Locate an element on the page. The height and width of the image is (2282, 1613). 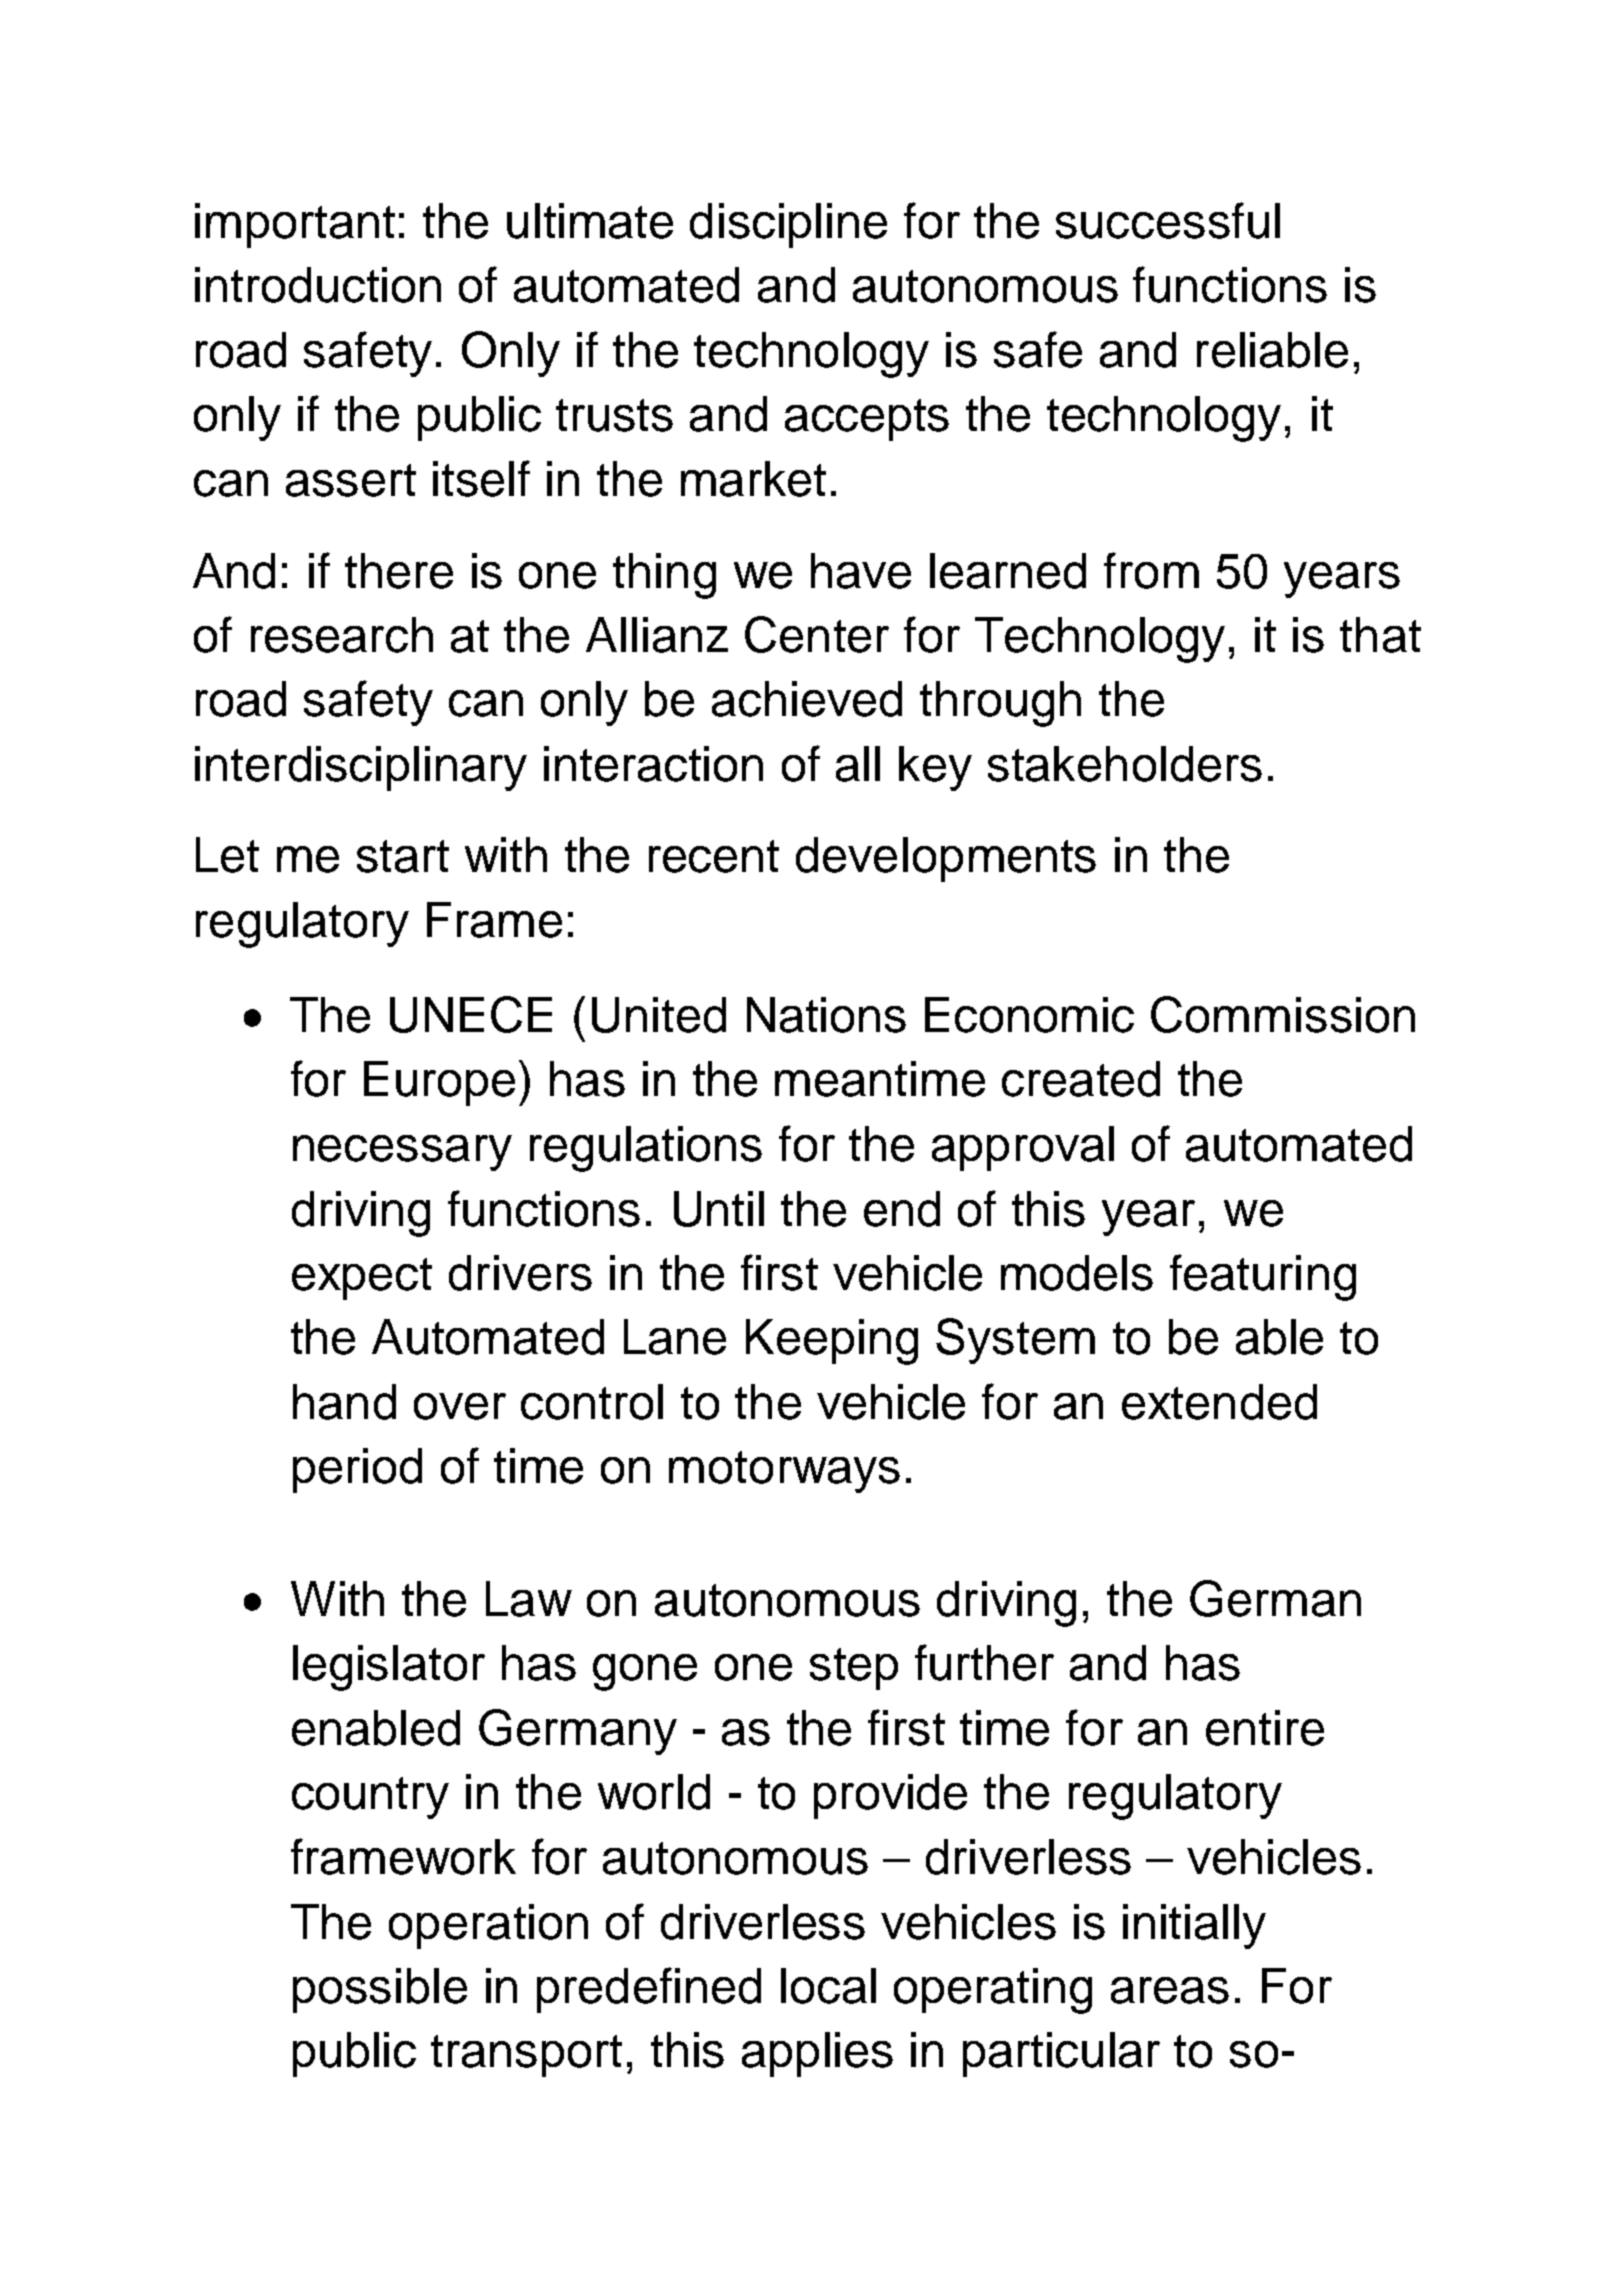
local is located at coordinates (828, 1986).
